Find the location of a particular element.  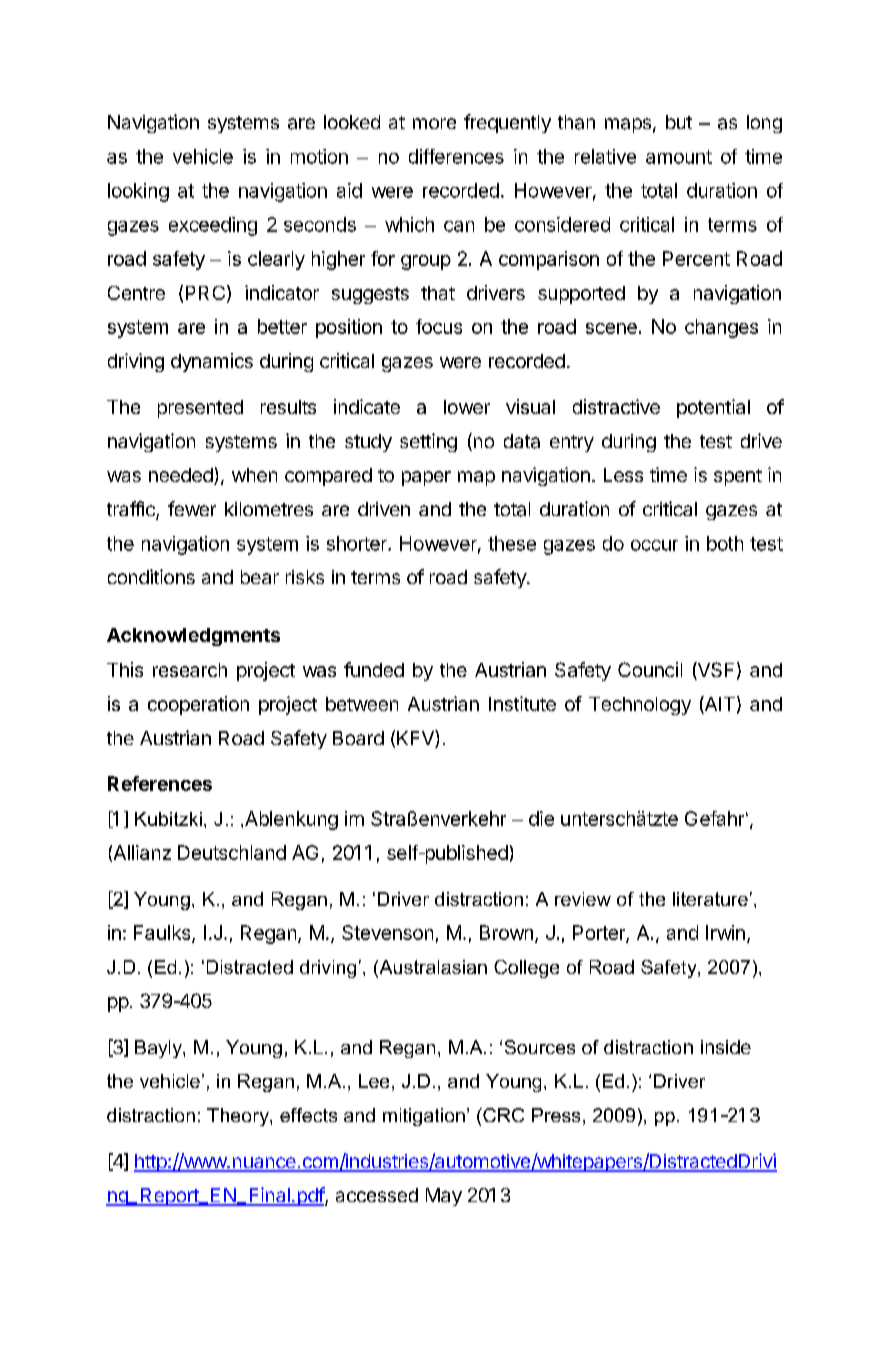

amount is located at coordinates (679, 157).
